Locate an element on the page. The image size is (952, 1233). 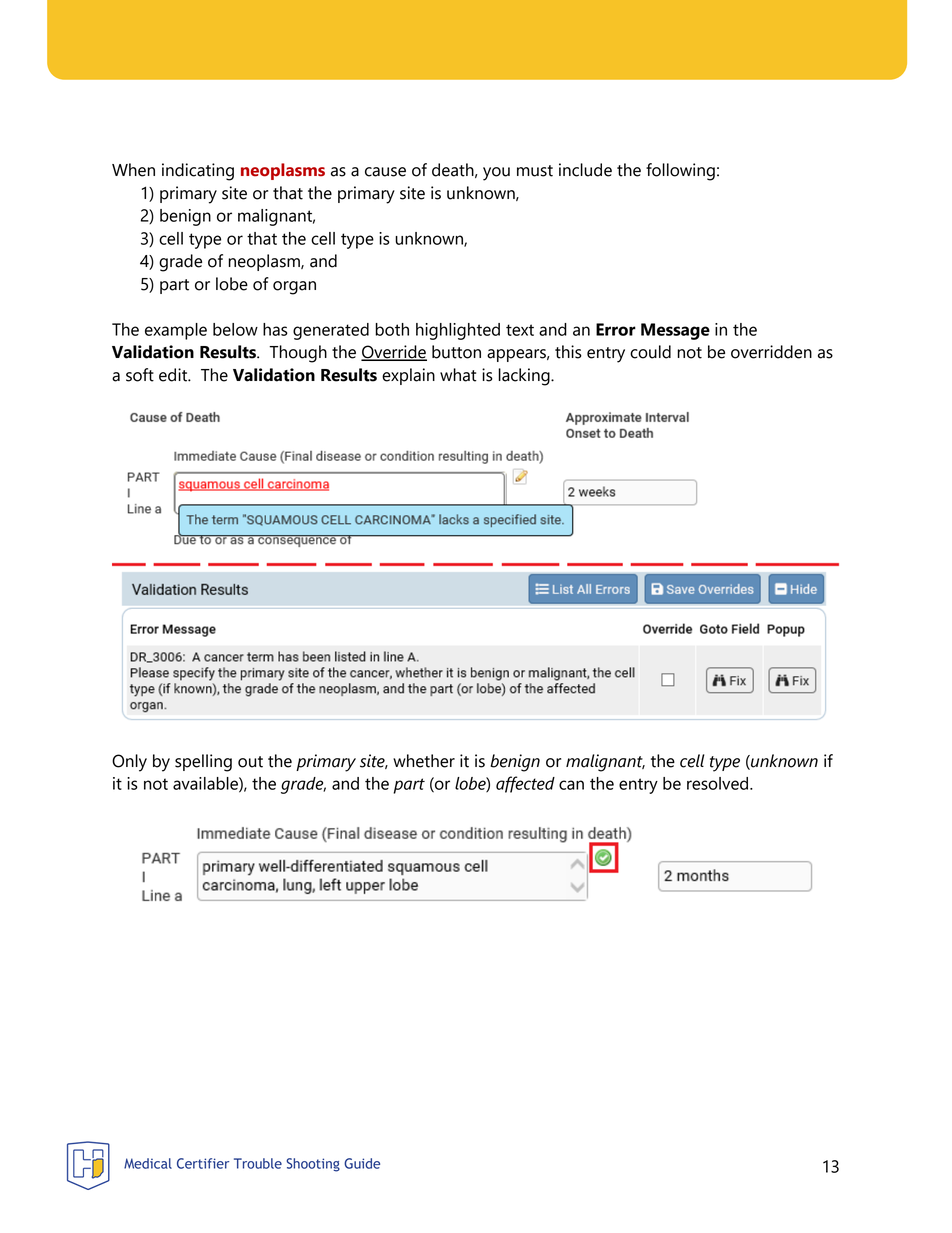
could is located at coordinates (650, 352).
